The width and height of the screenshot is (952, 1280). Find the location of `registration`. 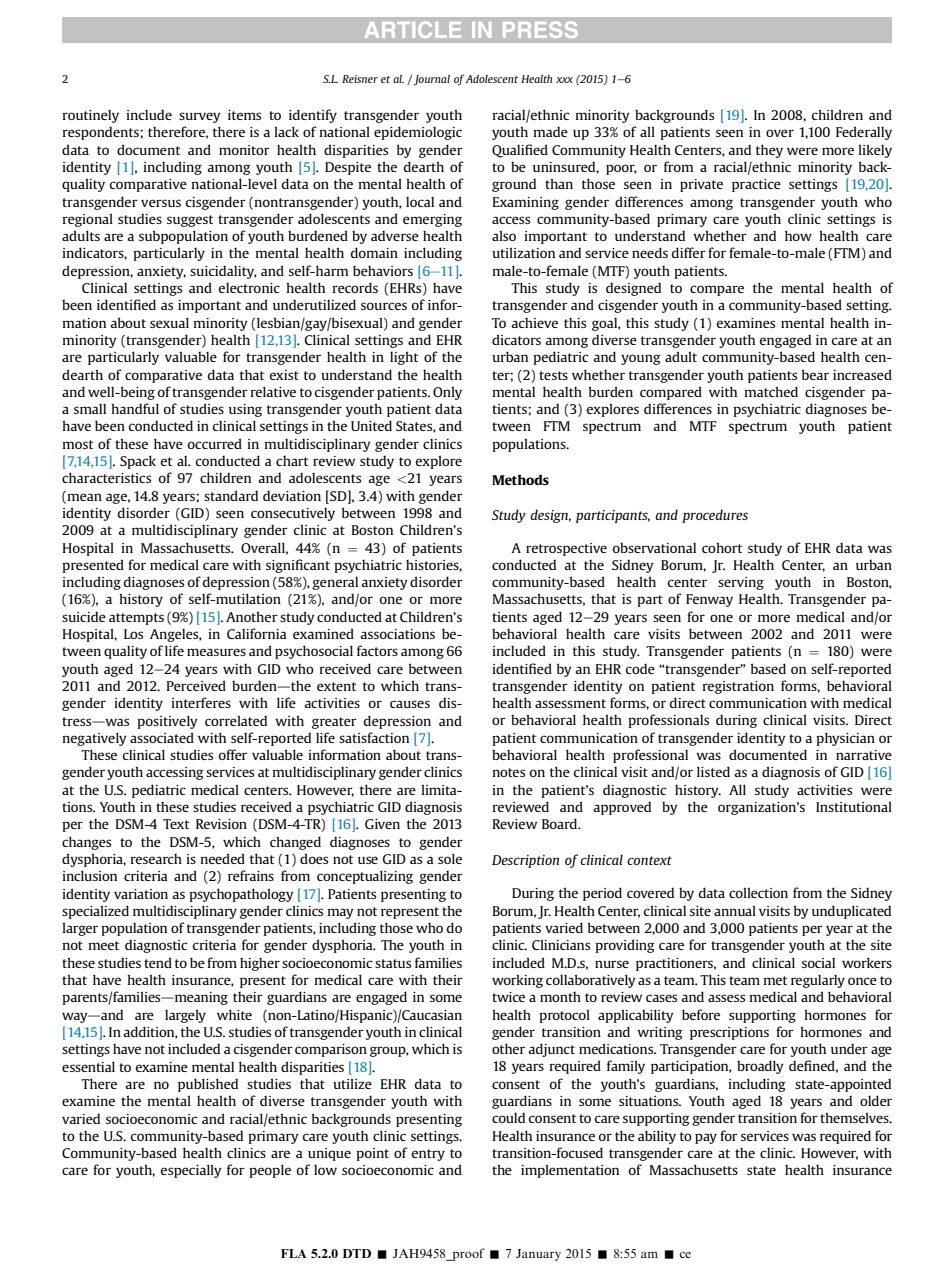

registration is located at coordinates (738, 687).
